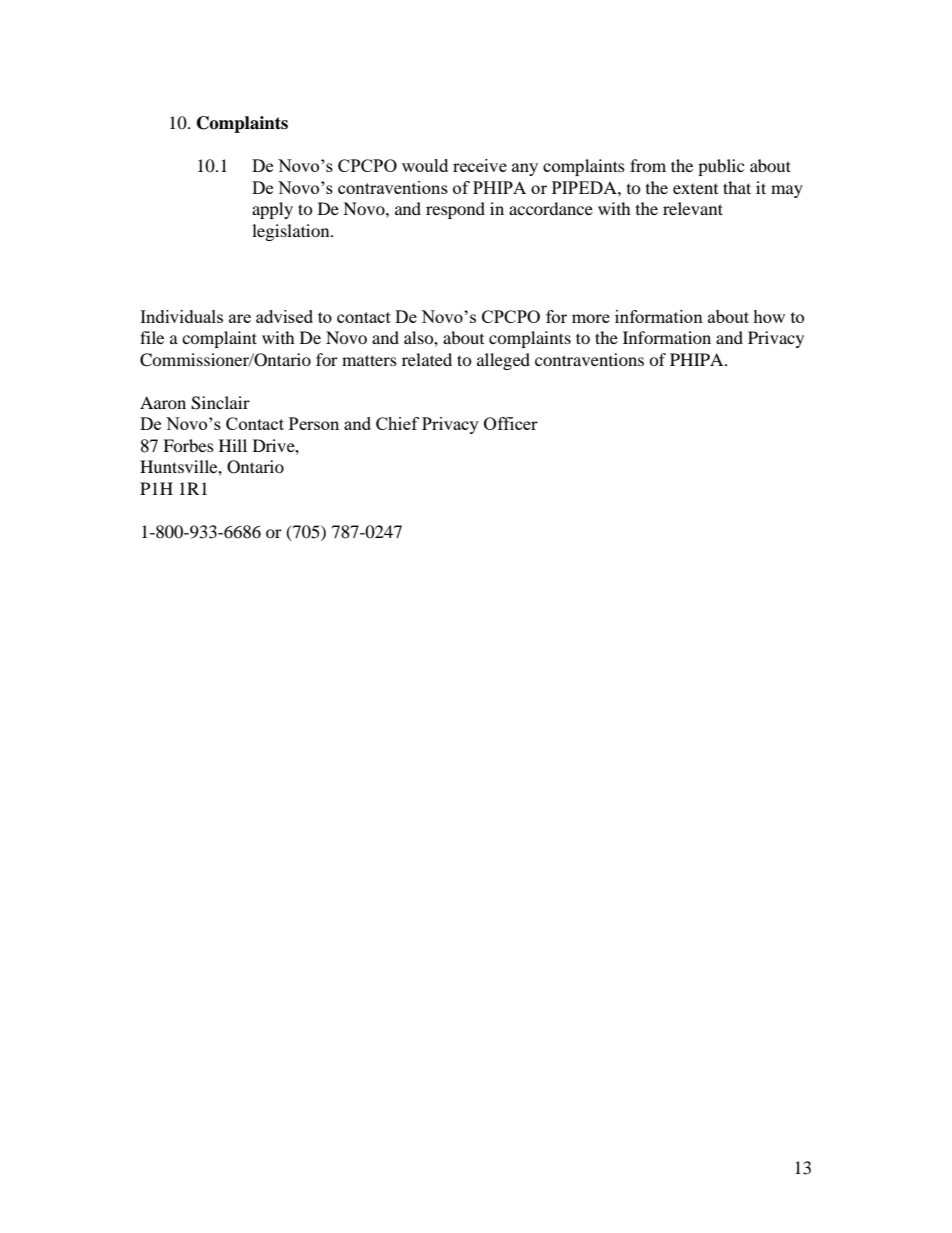  I want to click on Chief, so click(397, 423).
